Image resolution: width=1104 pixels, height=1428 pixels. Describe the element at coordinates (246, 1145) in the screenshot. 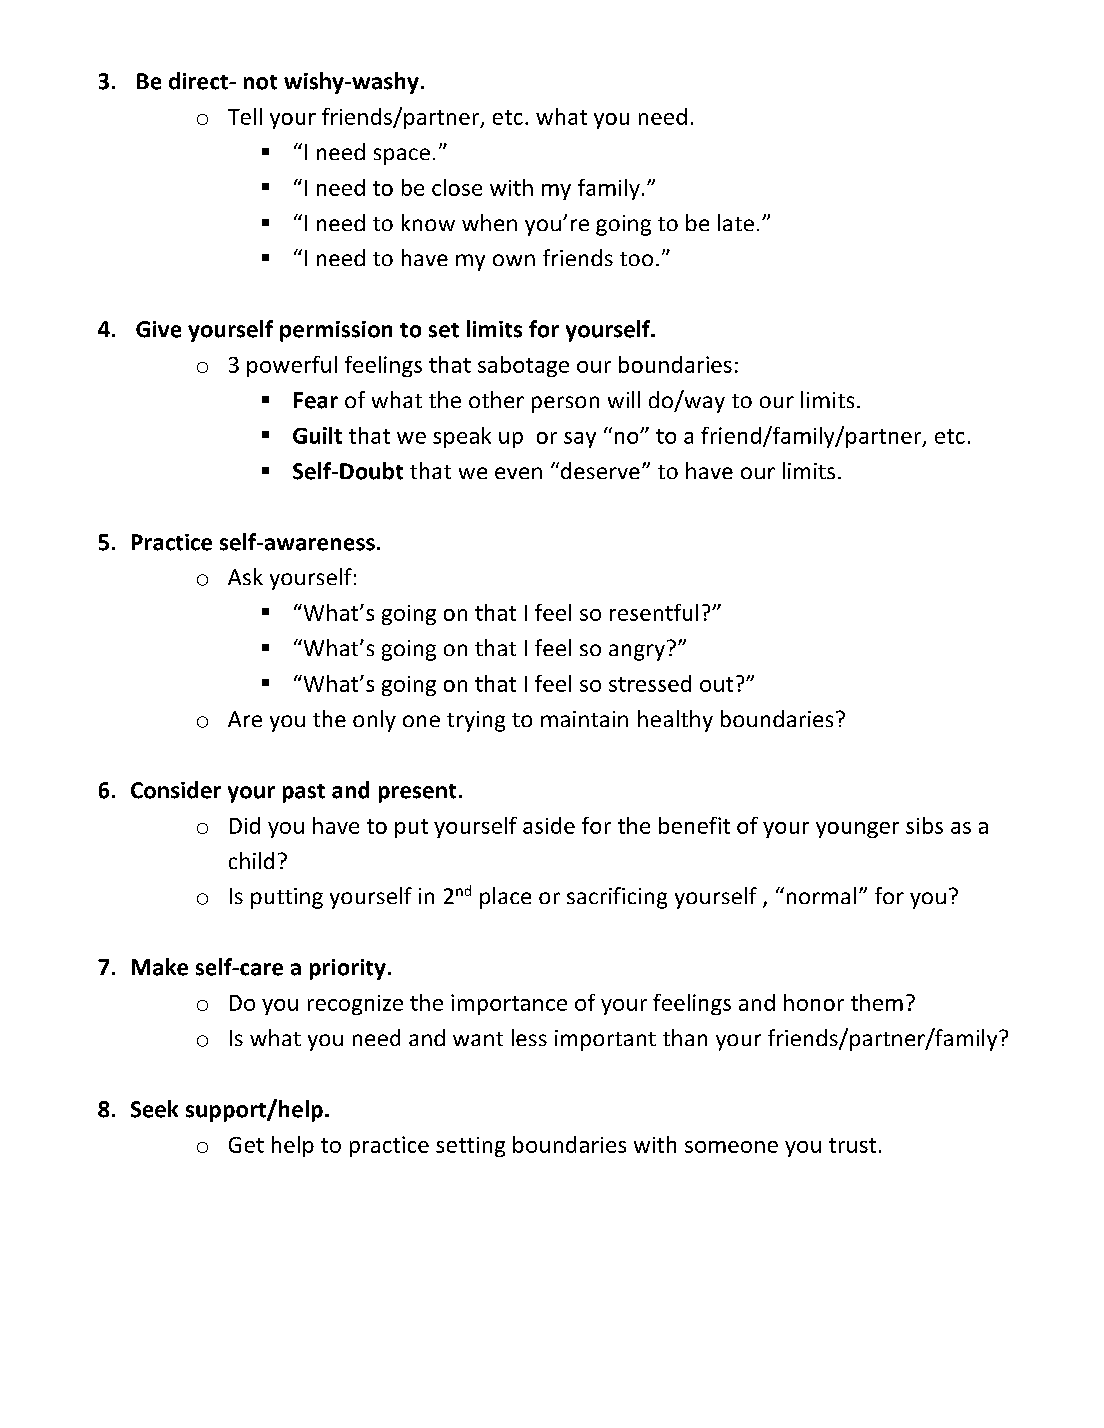

I see `Get` at that location.
